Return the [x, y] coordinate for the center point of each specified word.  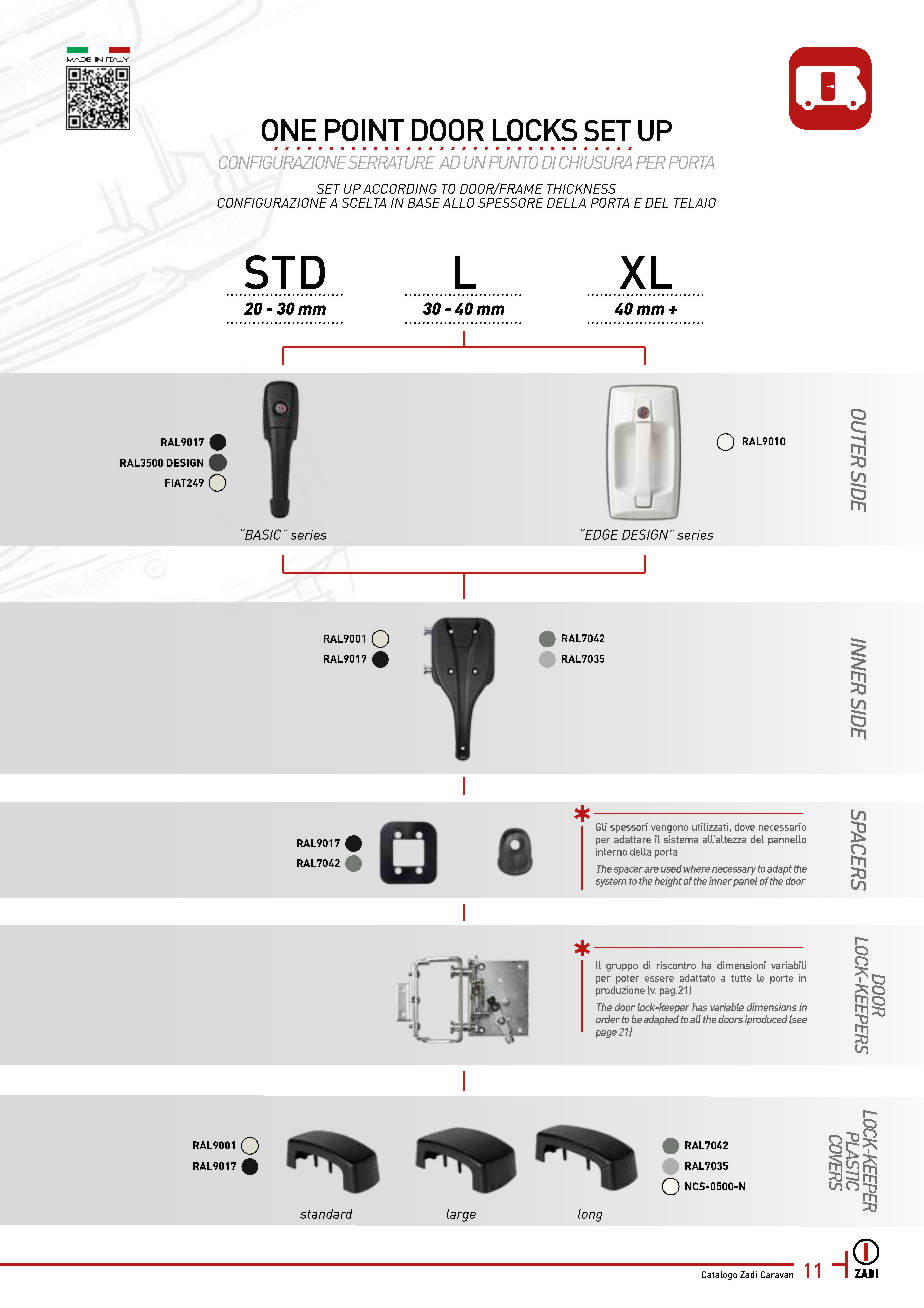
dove [745, 827]
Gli [601, 827]
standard [326, 1214]
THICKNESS [581, 189]
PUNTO [513, 162]
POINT [364, 130]
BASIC [262, 534]
